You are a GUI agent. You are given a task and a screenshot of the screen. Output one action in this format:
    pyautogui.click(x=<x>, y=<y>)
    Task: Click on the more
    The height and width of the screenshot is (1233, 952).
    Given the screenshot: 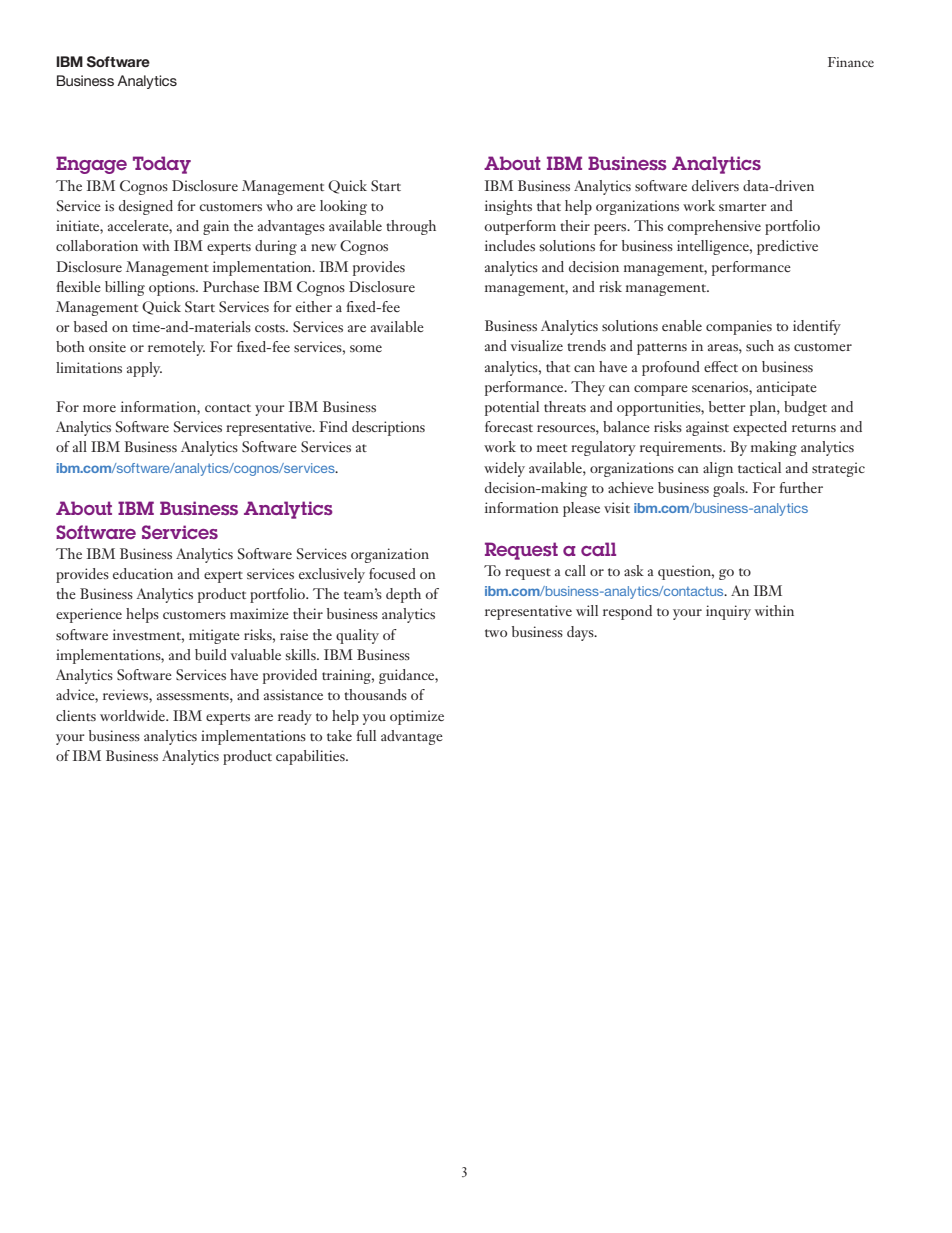 What is the action you would take?
    pyautogui.click(x=99, y=408)
